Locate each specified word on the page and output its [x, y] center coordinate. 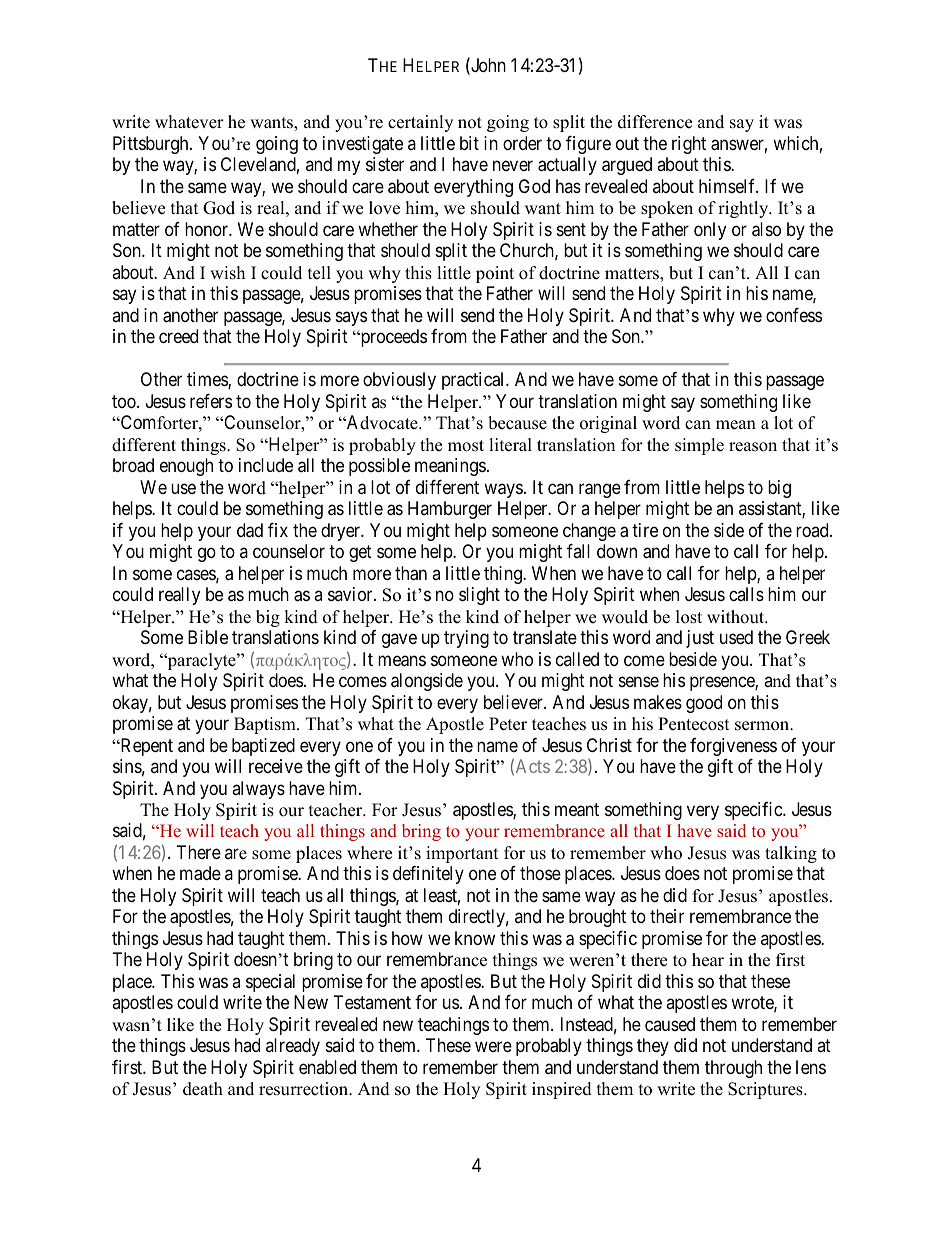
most [466, 446]
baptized [263, 747]
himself [728, 186]
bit [469, 143]
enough [186, 467]
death [203, 1089]
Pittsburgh [152, 145]
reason [753, 447]
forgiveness [733, 747]
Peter [508, 724]
